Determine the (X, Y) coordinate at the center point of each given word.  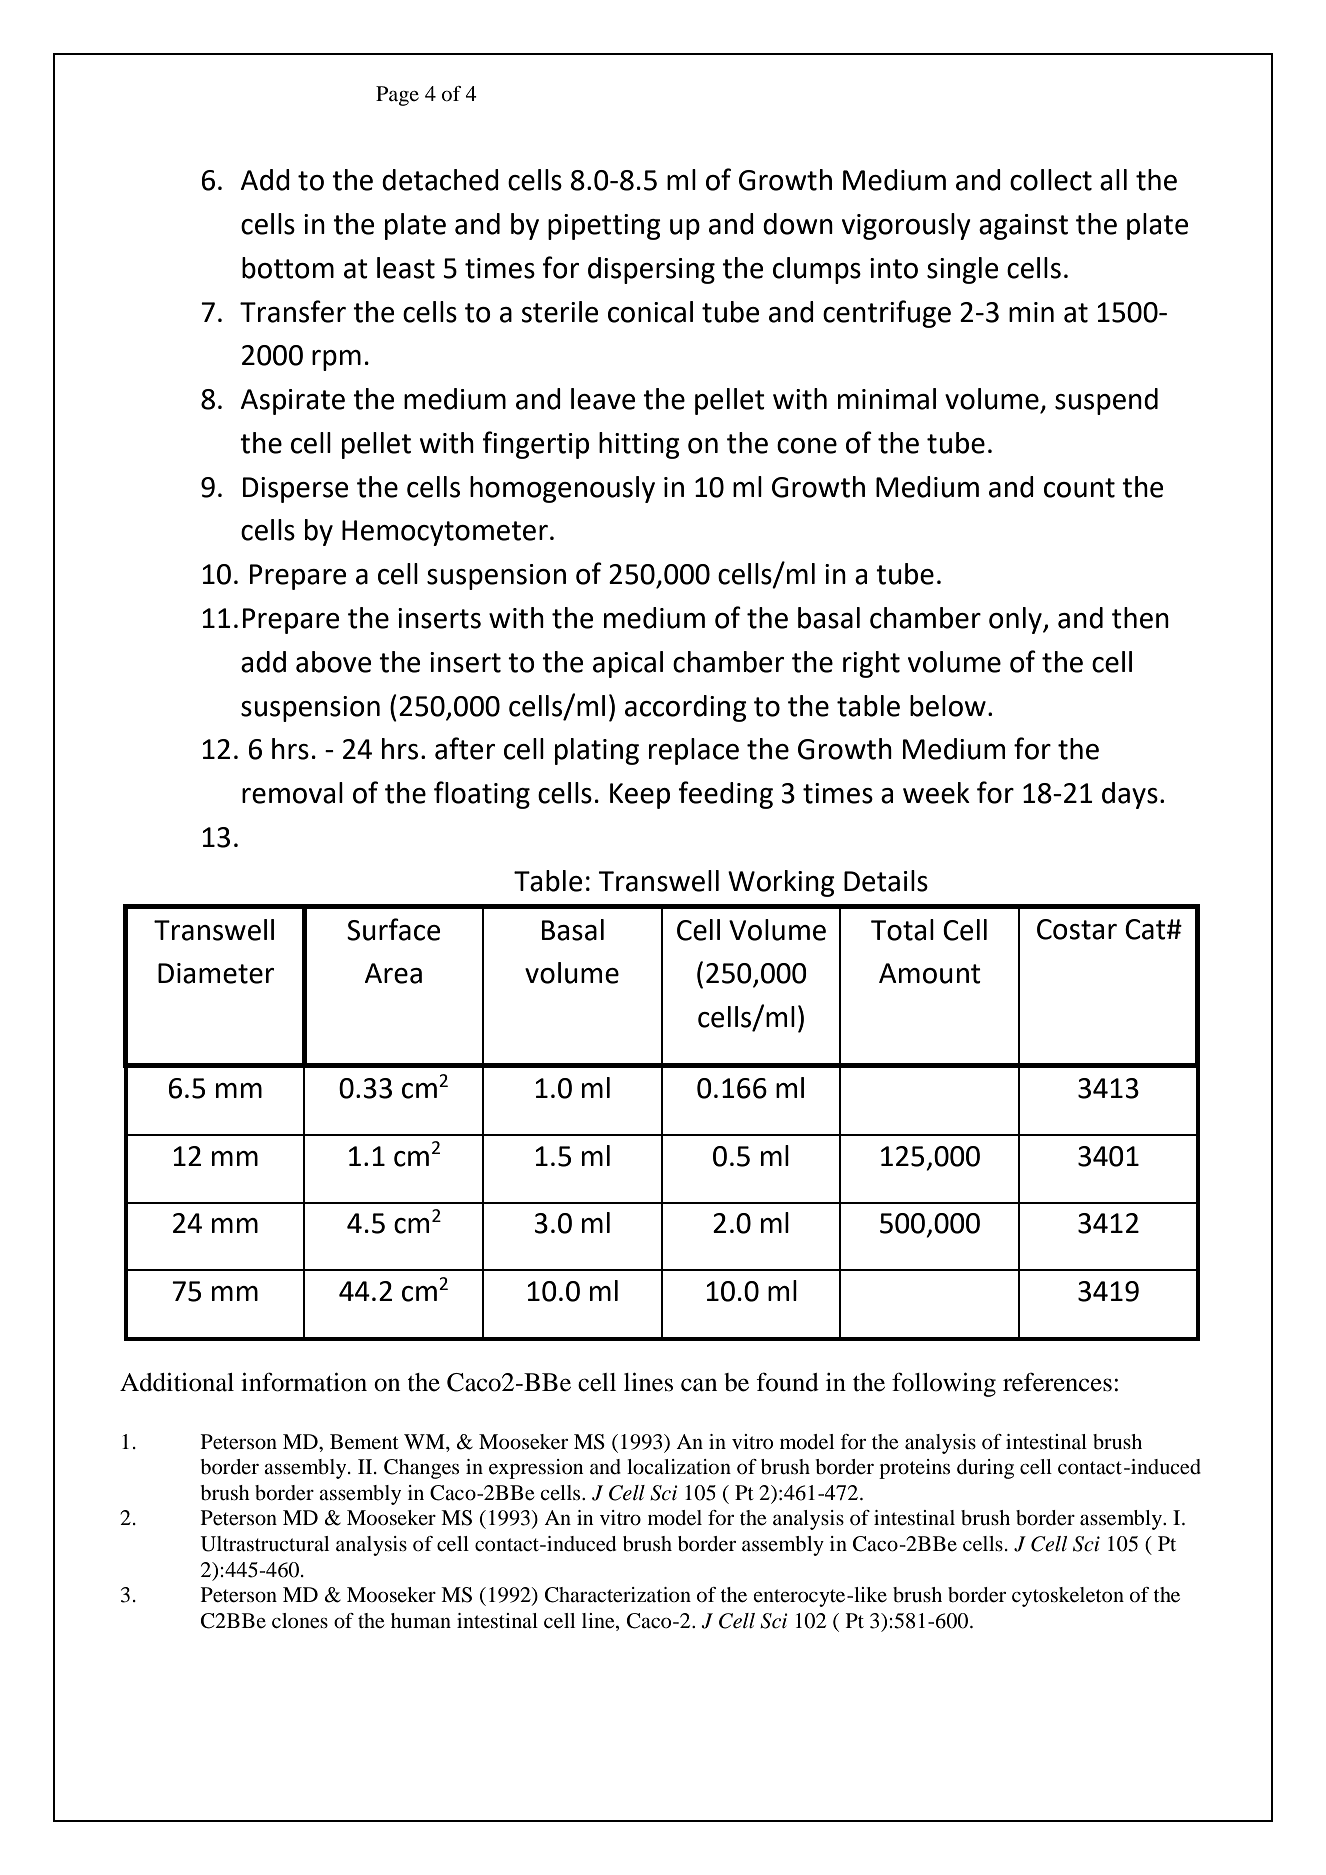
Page (397, 96)
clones (300, 1621)
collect (1051, 180)
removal (292, 793)
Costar (1077, 929)
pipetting (604, 227)
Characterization (618, 1595)
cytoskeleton (1068, 1597)
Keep (640, 796)
